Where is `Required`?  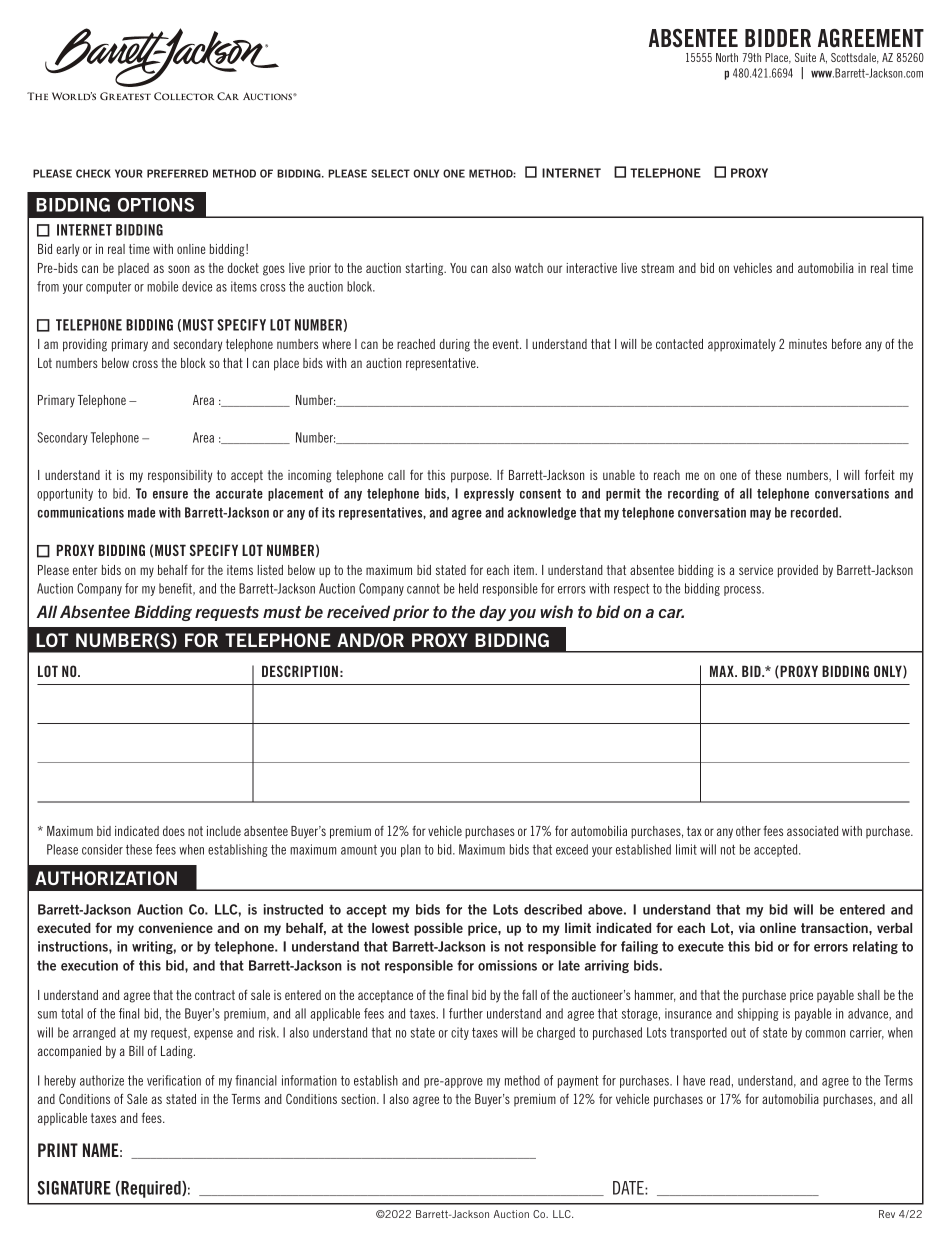
Required is located at coordinates (151, 1189).
